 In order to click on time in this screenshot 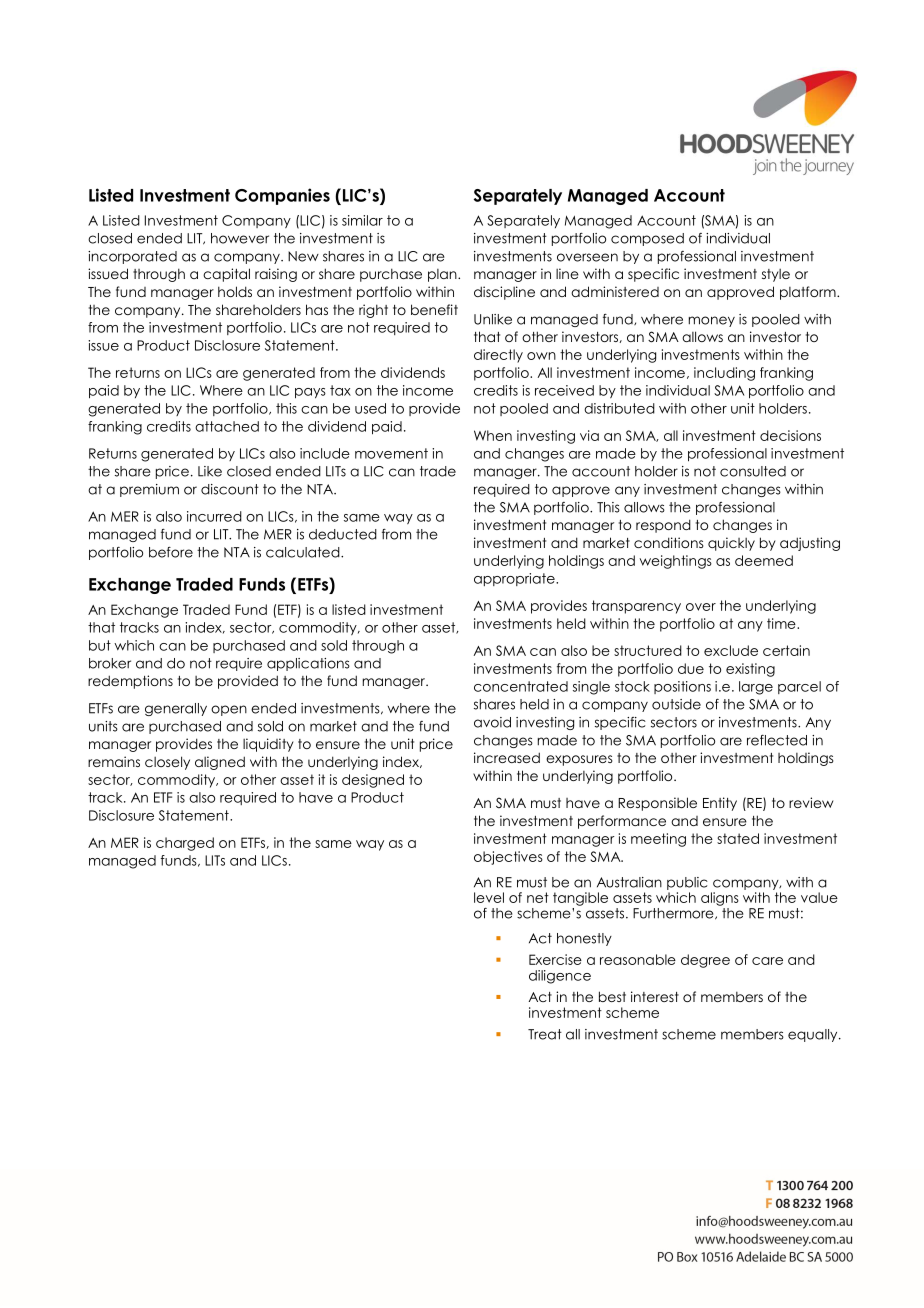, I will do `click(782, 623)`.
